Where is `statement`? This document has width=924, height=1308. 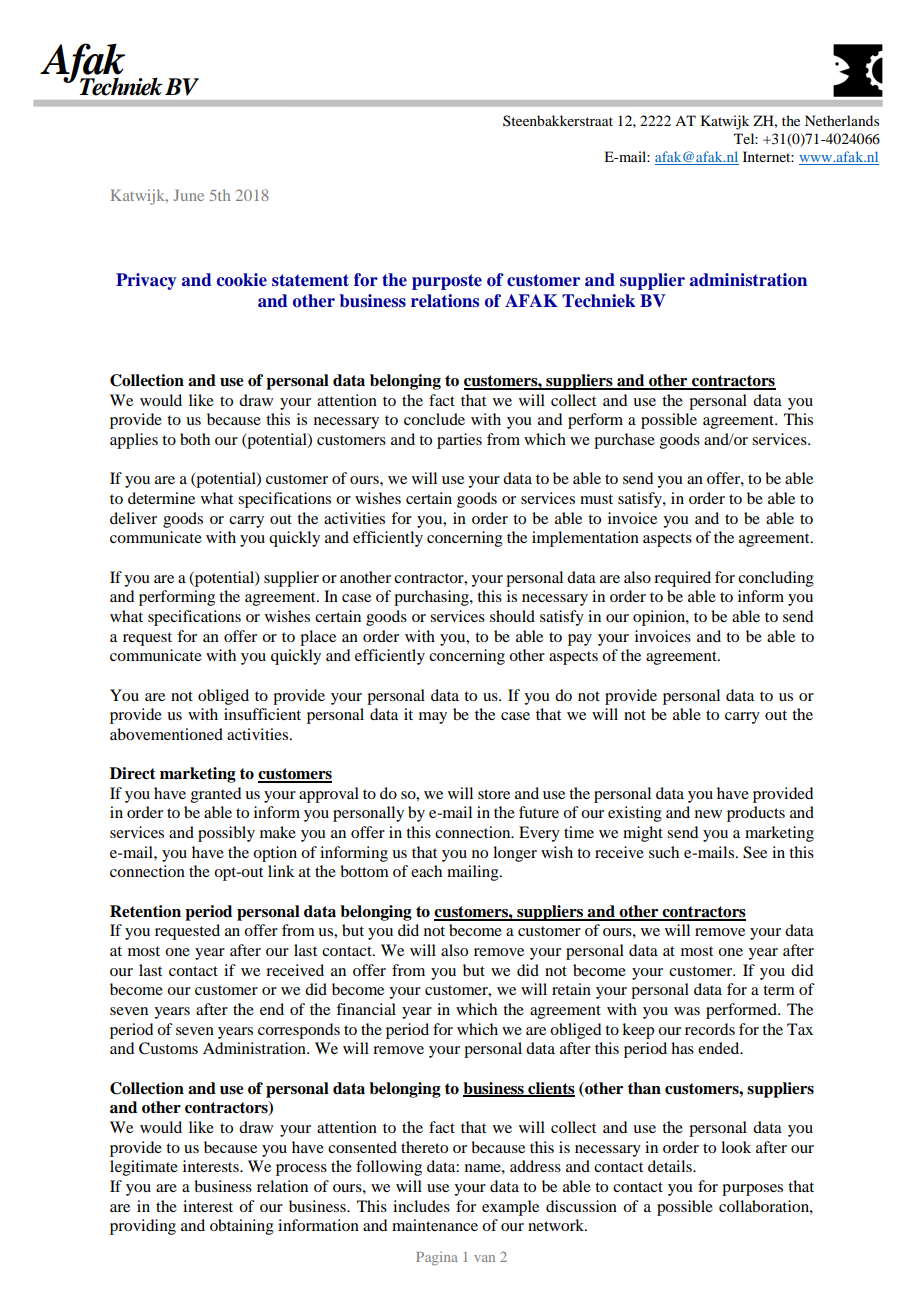 statement is located at coordinates (310, 280).
